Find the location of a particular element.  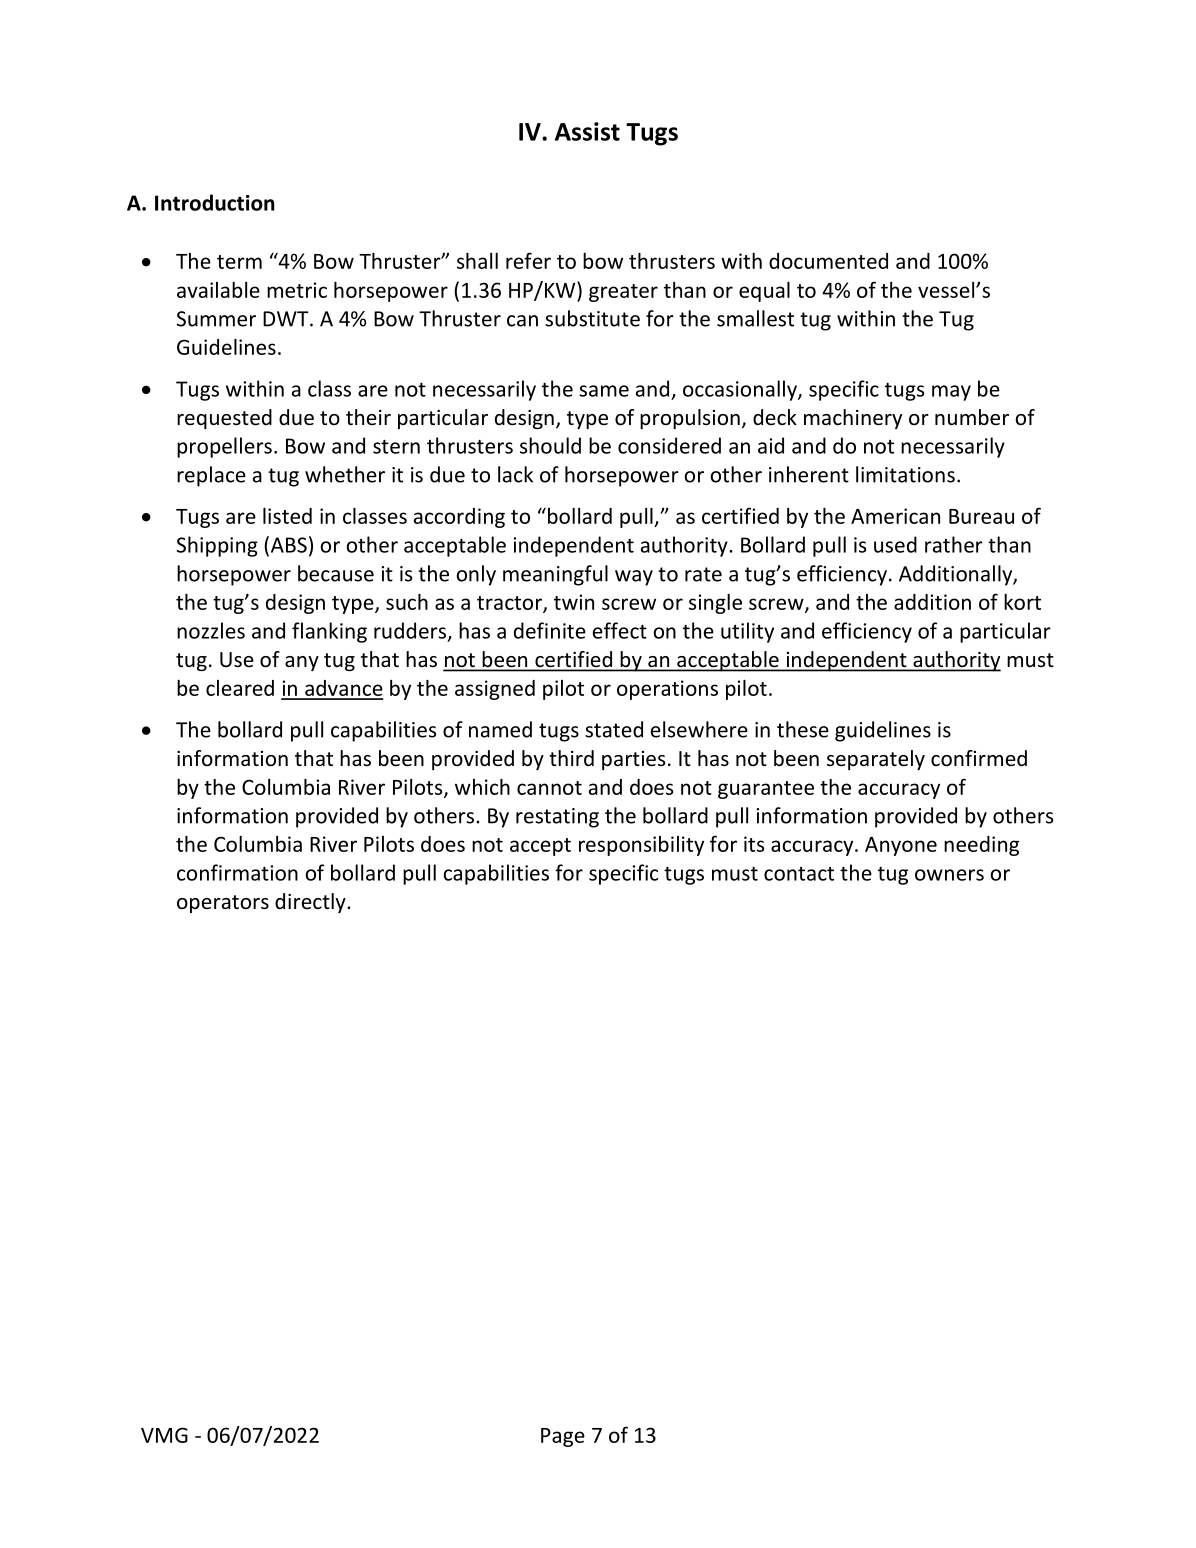

parties is located at coordinates (633, 760).
